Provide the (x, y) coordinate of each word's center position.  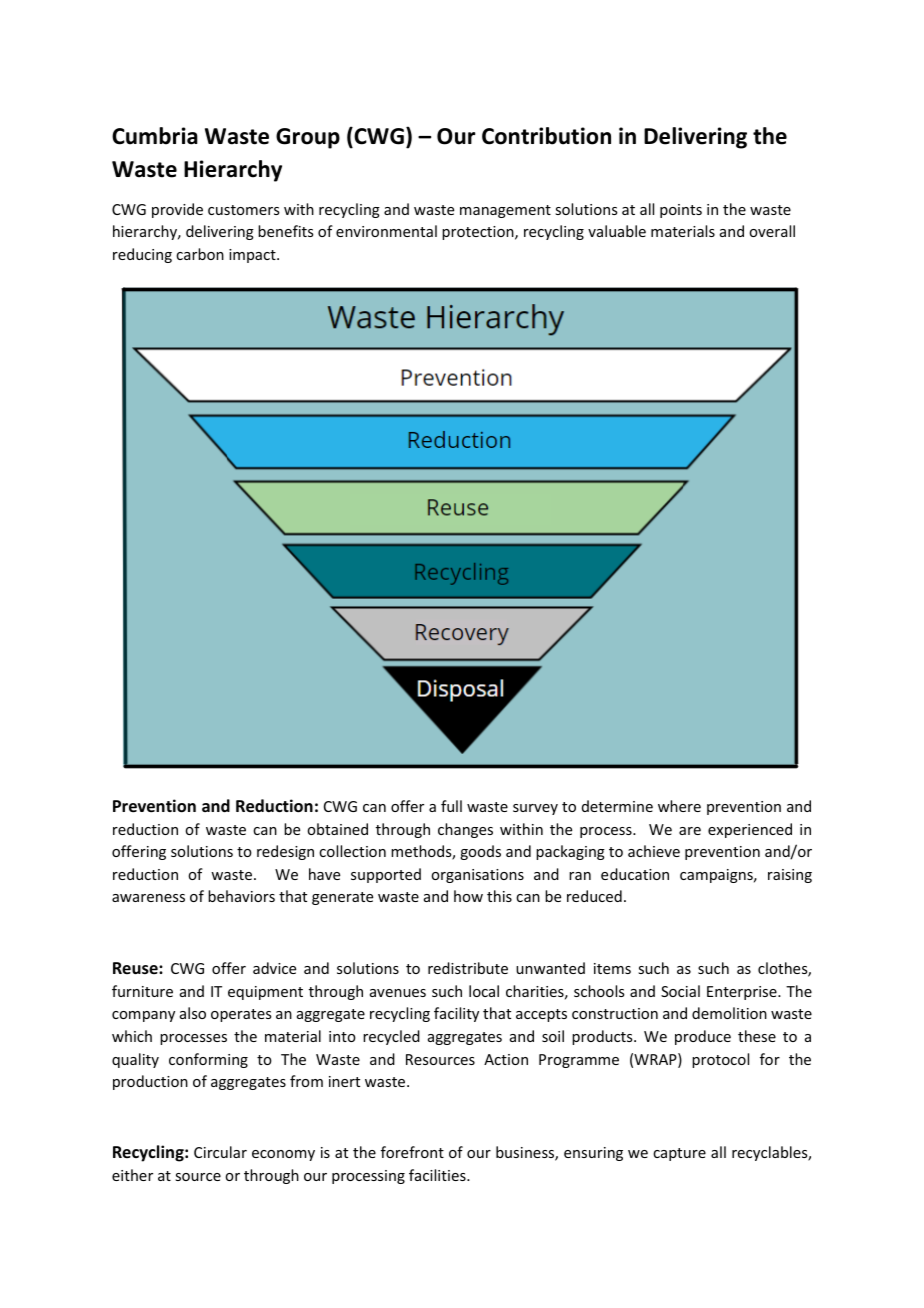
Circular (220, 1152)
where (679, 806)
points (681, 211)
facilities (438, 1175)
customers (243, 210)
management (505, 211)
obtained (337, 829)
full (451, 806)
